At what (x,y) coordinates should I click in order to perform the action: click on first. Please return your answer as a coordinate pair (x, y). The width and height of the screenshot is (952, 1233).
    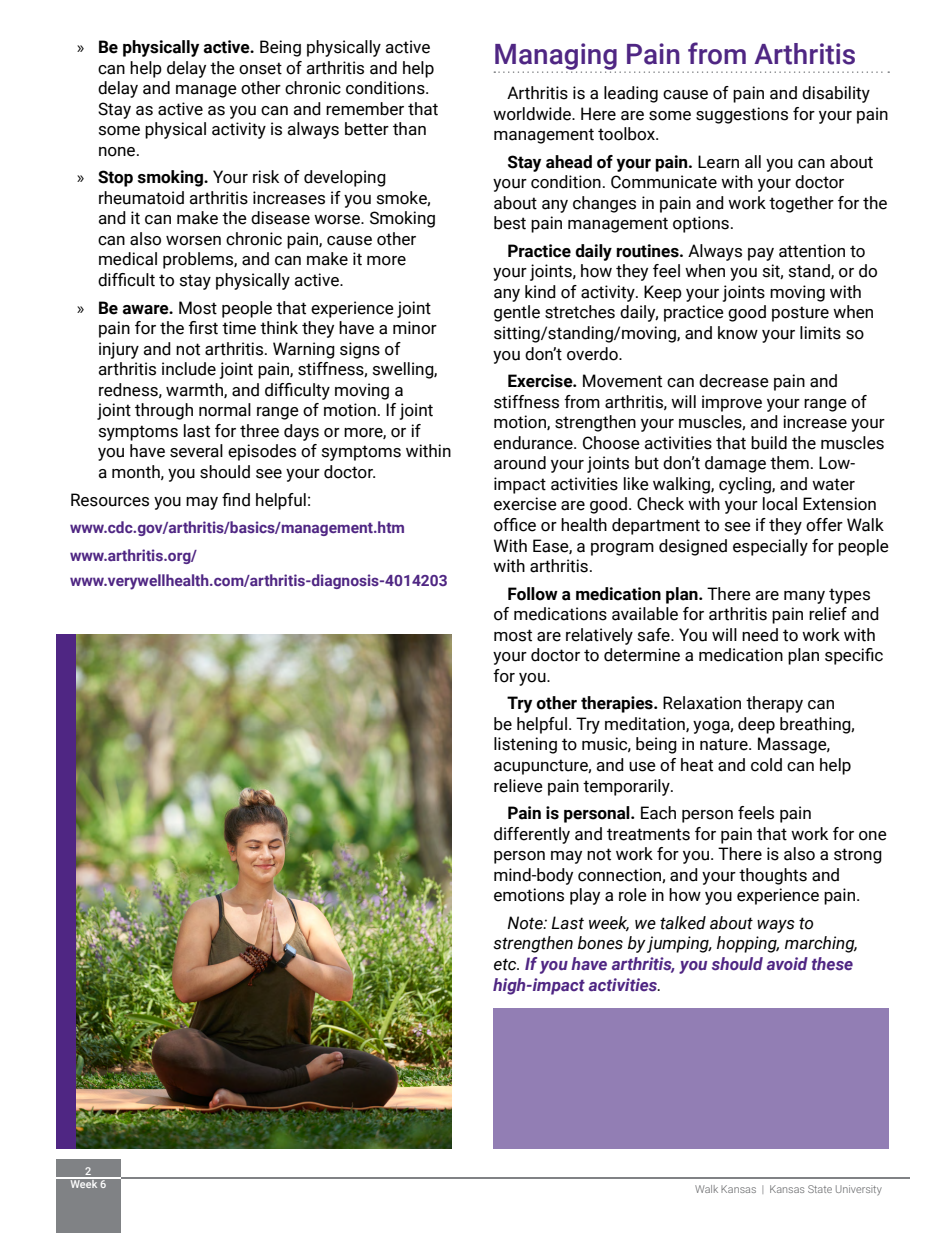
    Looking at the image, I should click on (203, 328).
